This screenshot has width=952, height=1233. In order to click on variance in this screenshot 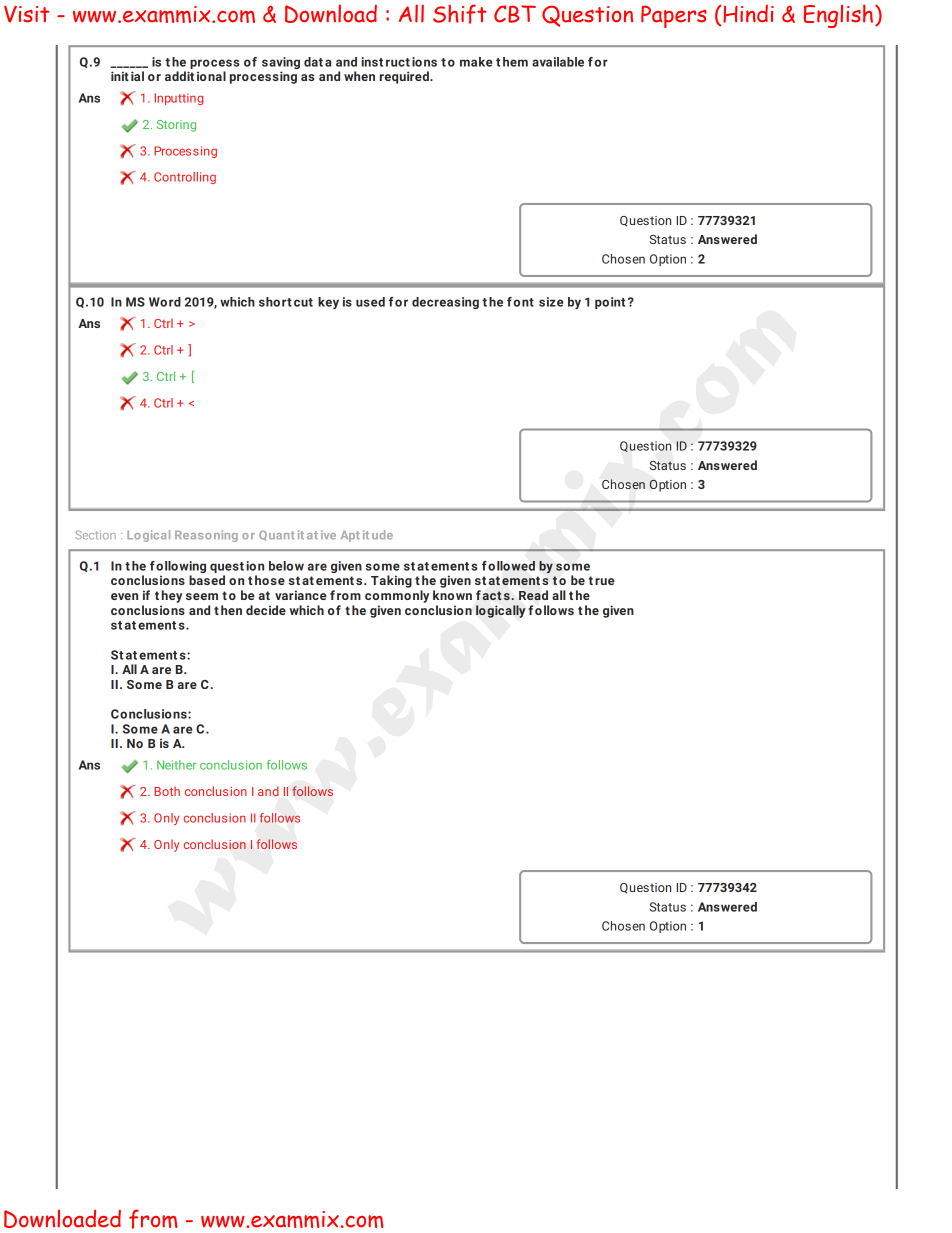, I will do `click(300, 595)`.
